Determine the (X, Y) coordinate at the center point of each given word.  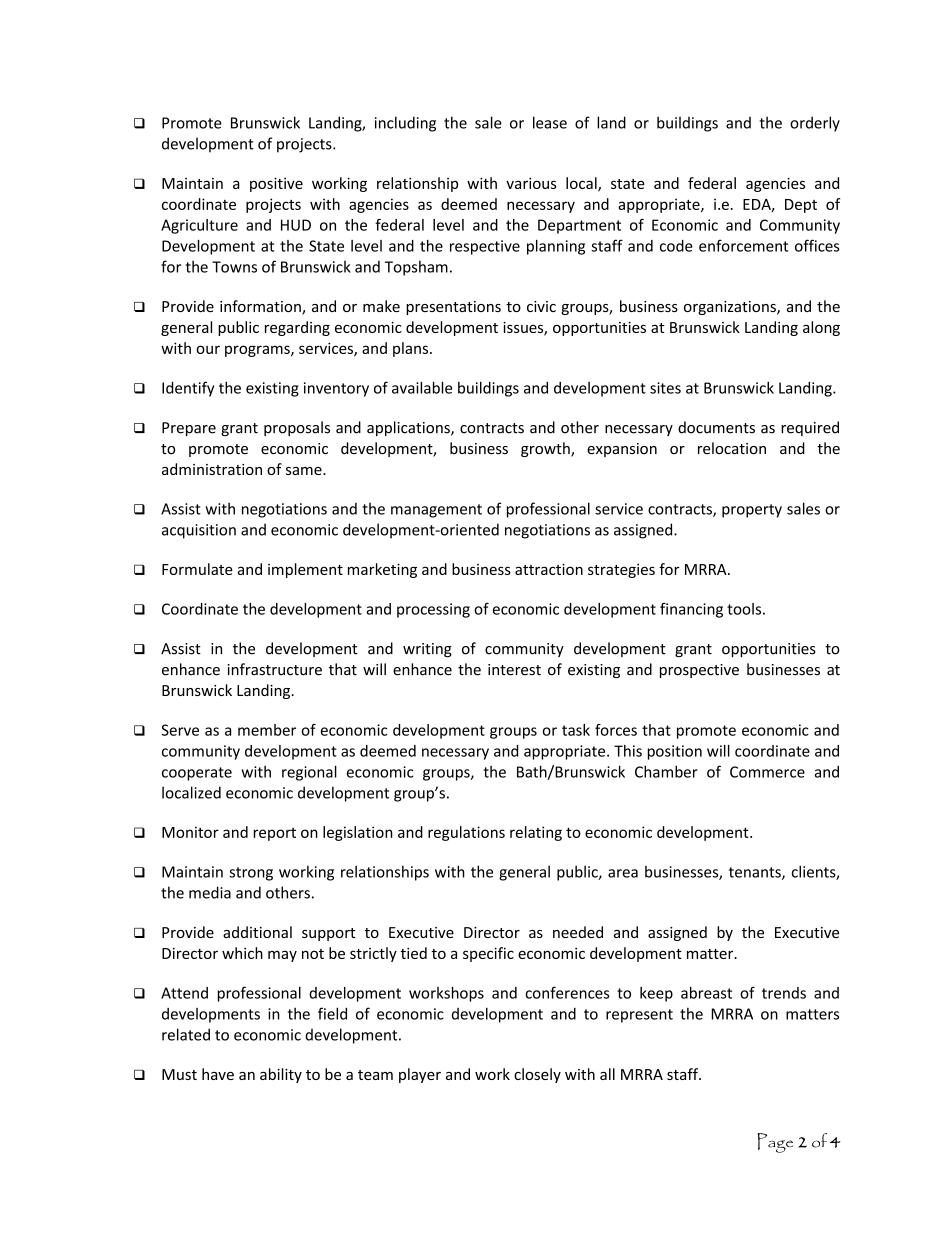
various (531, 183)
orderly (815, 124)
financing (691, 610)
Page (775, 1143)
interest (514, 670)
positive (276, 184)
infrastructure (274, 669)
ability (281, 1075)
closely (537, 1075)
